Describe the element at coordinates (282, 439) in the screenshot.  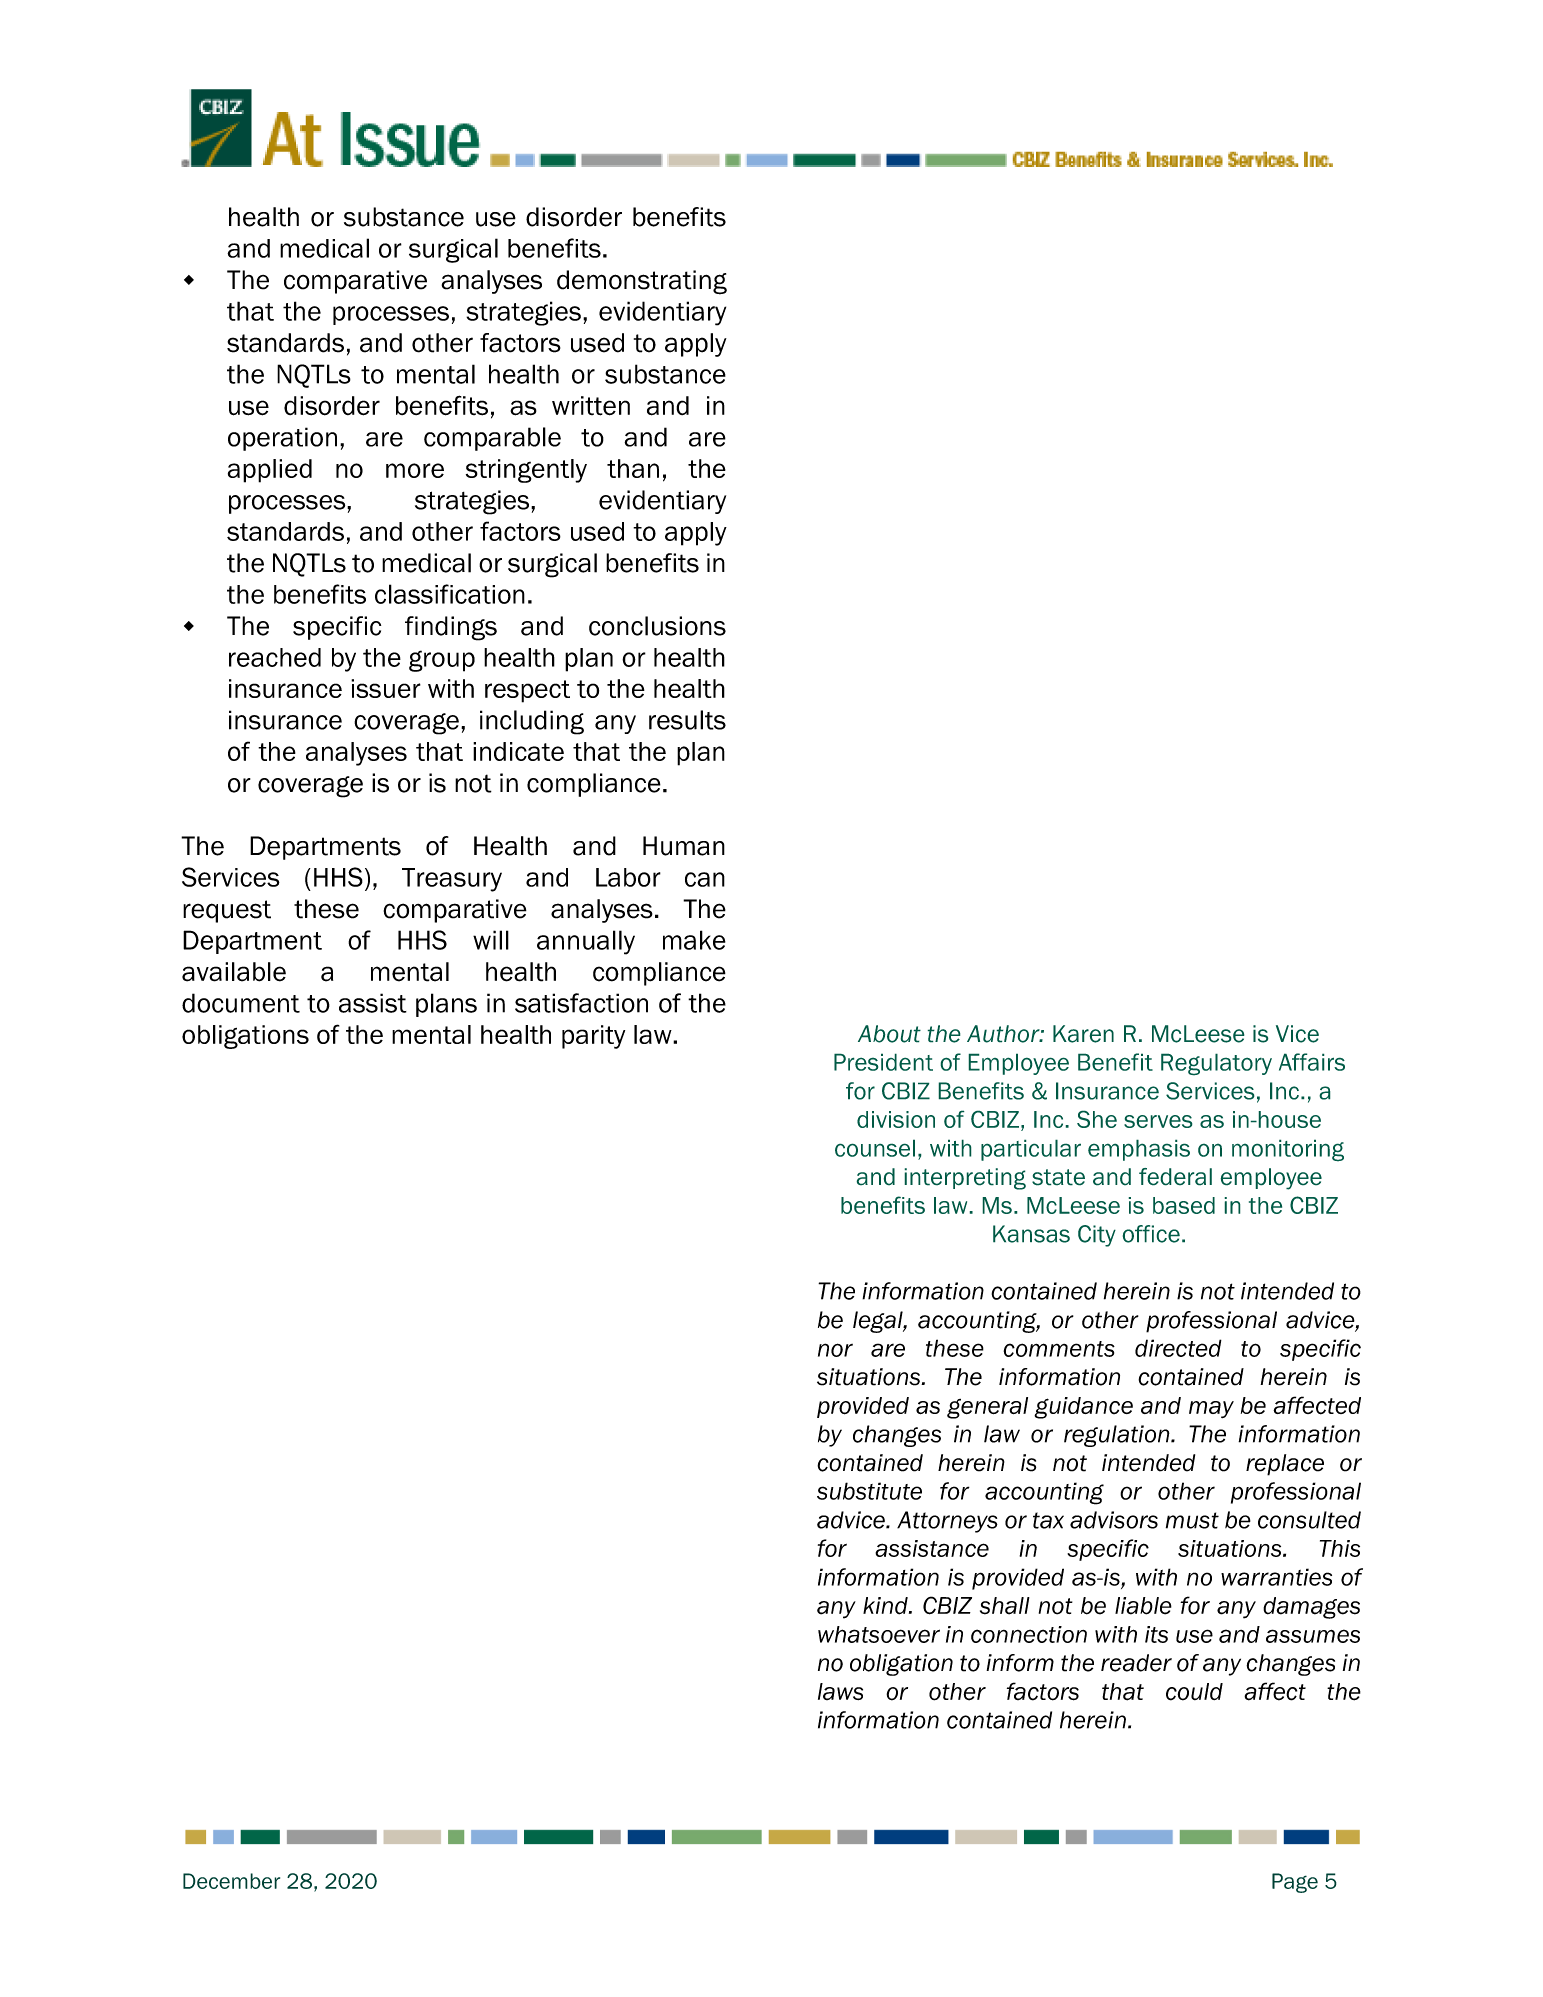
I see `operation` at that location.
